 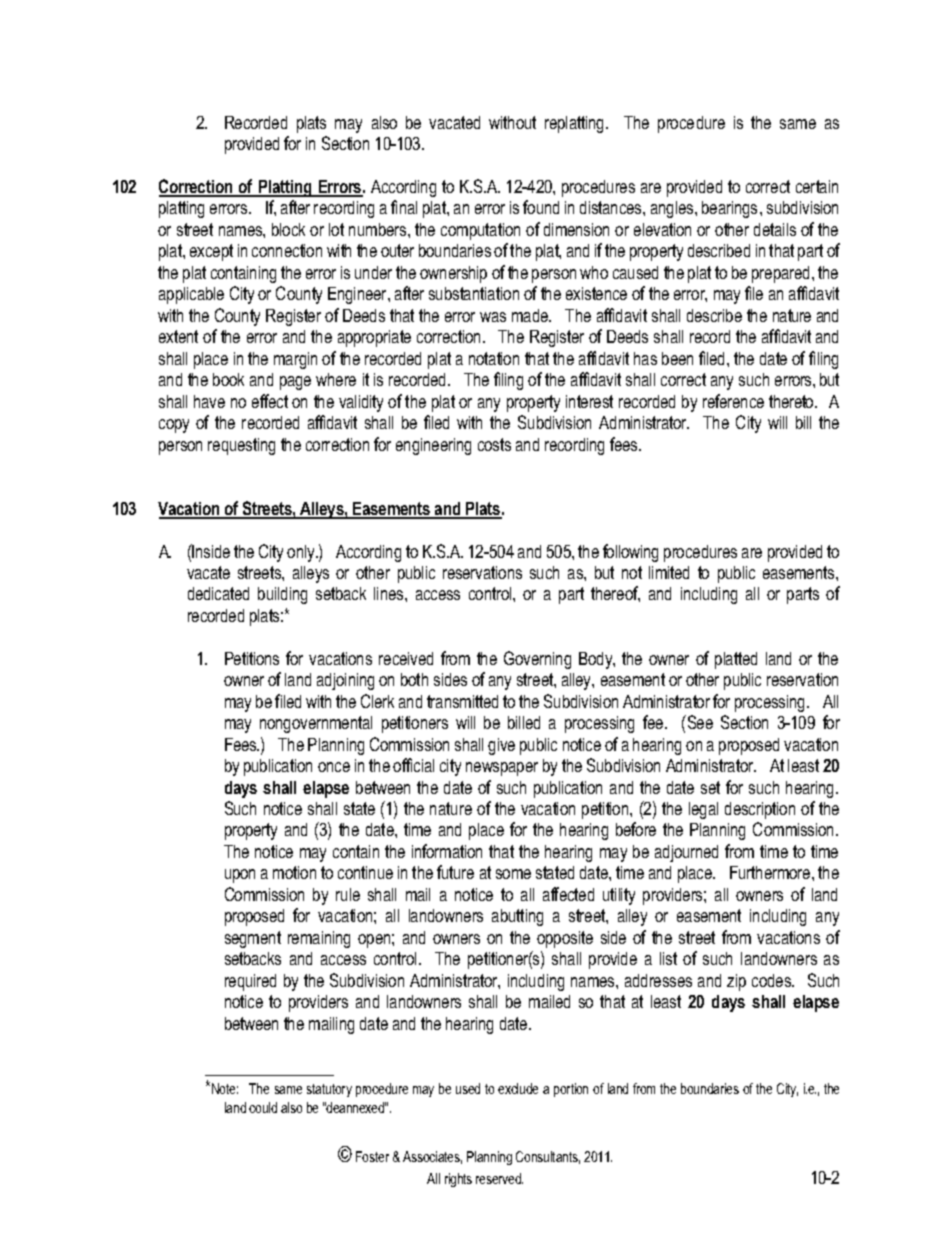 What do you see at coordinates (263, 1107) in the screenshot?
I see `could` at bounding box center [263, 1107].
